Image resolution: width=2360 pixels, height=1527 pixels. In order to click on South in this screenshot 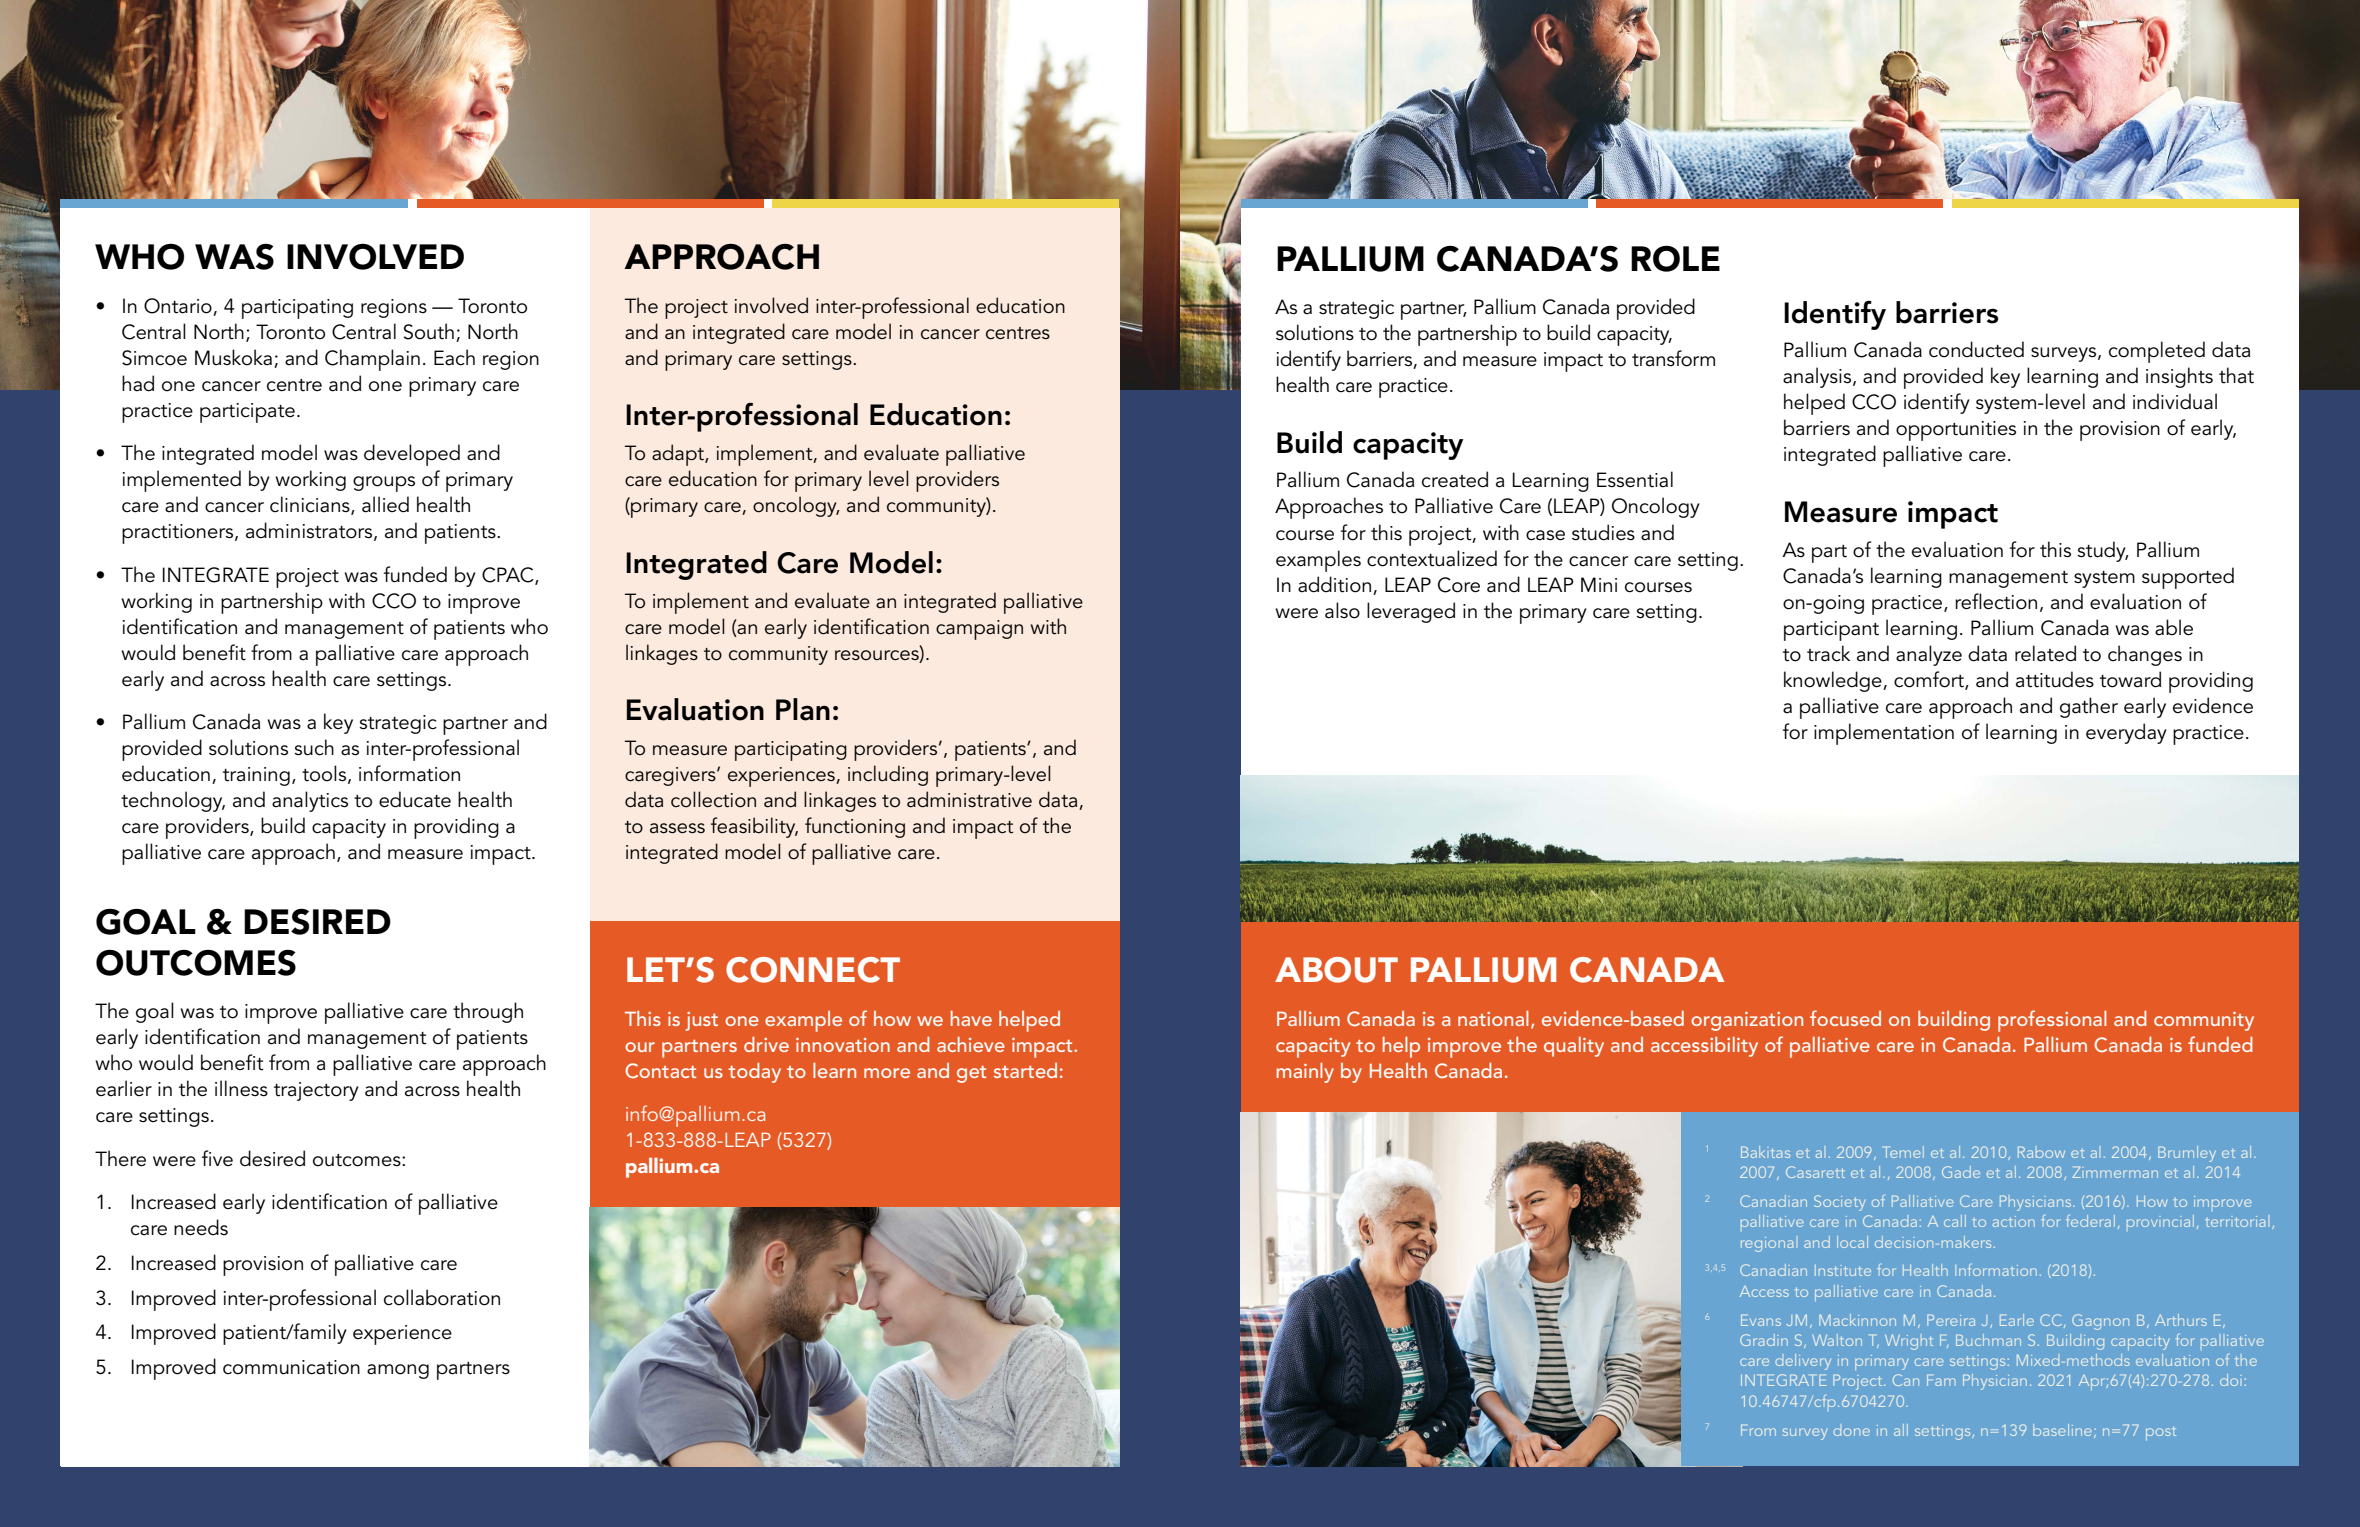, I will do `click(429, 331)`.
